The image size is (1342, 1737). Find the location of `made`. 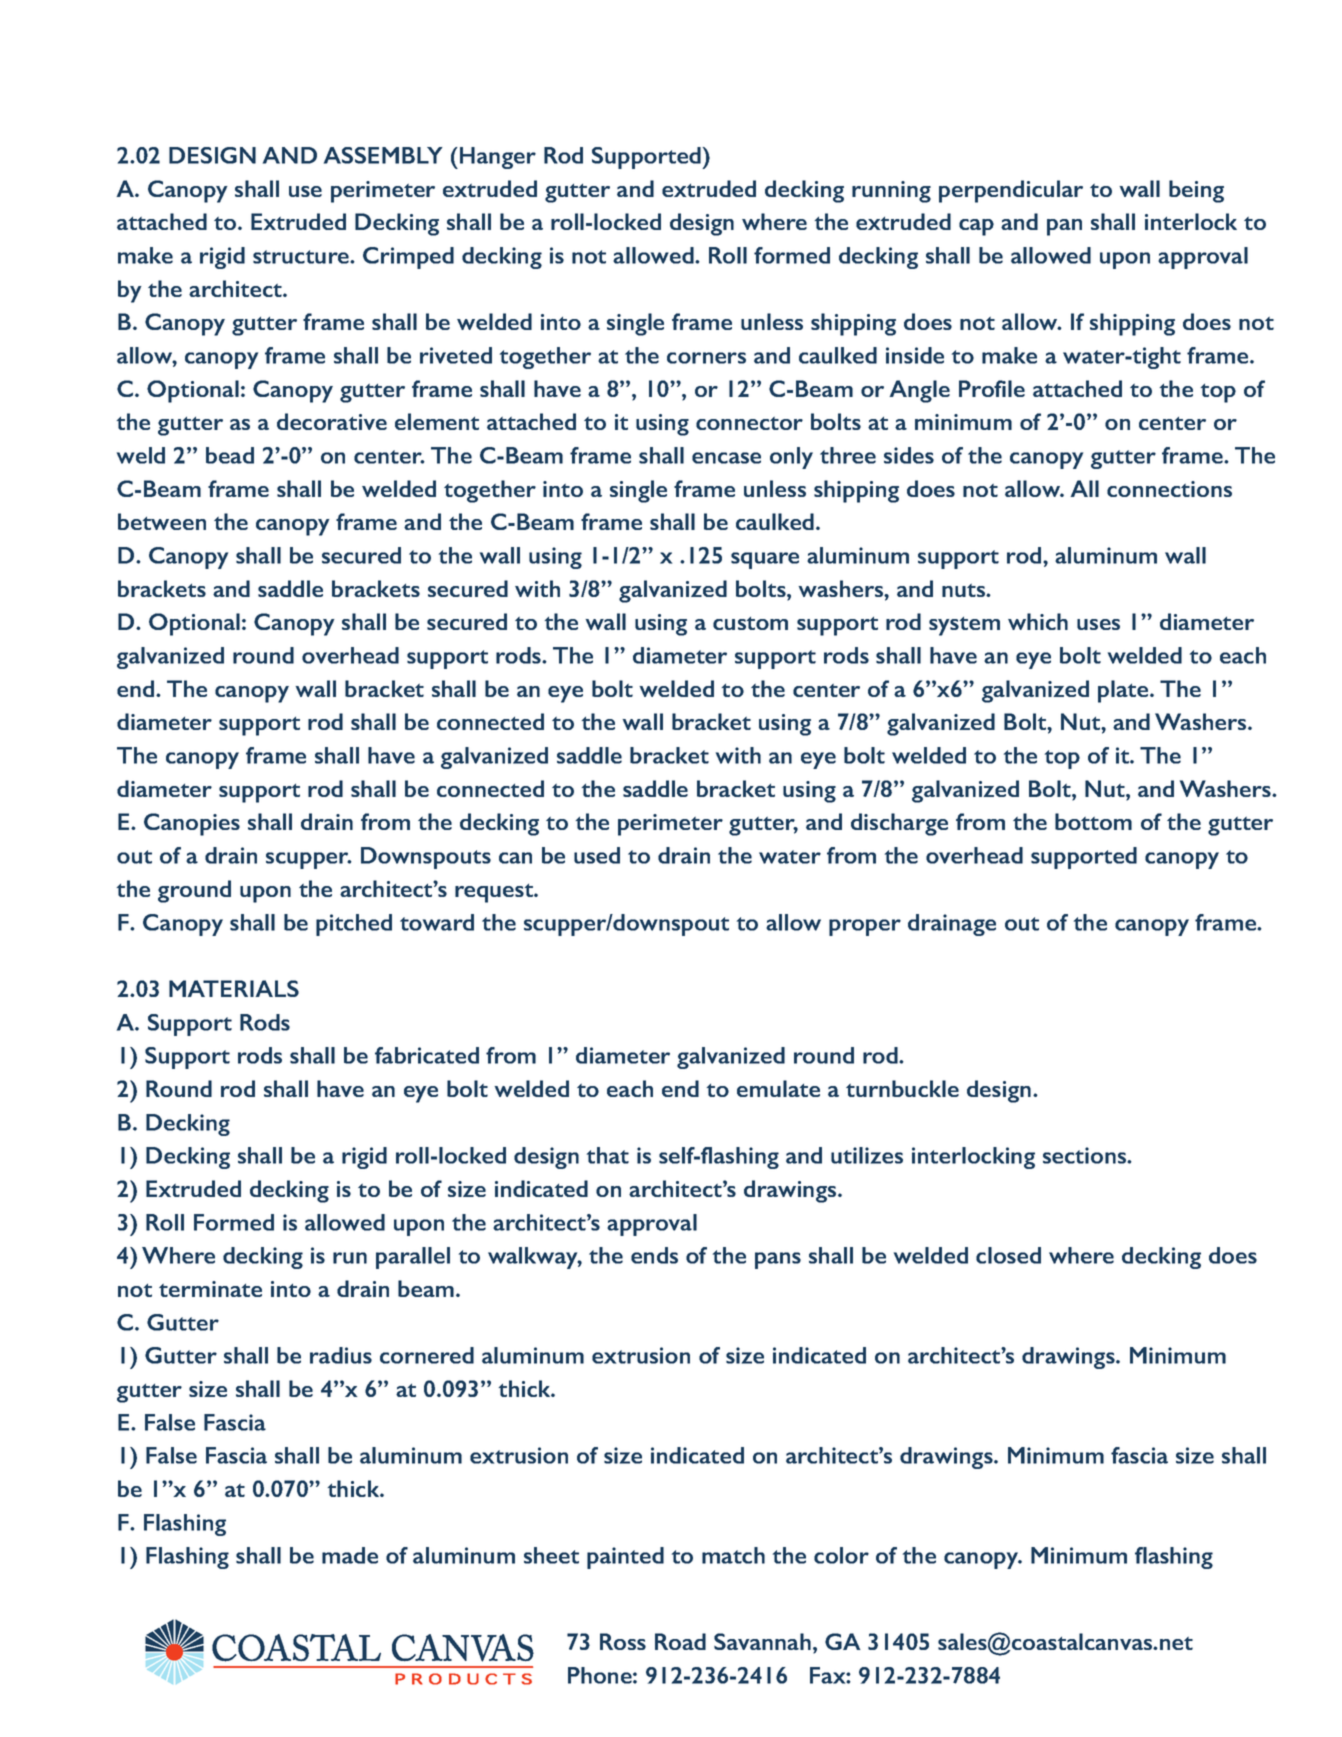

made is located at coordinates (350, 1555).
